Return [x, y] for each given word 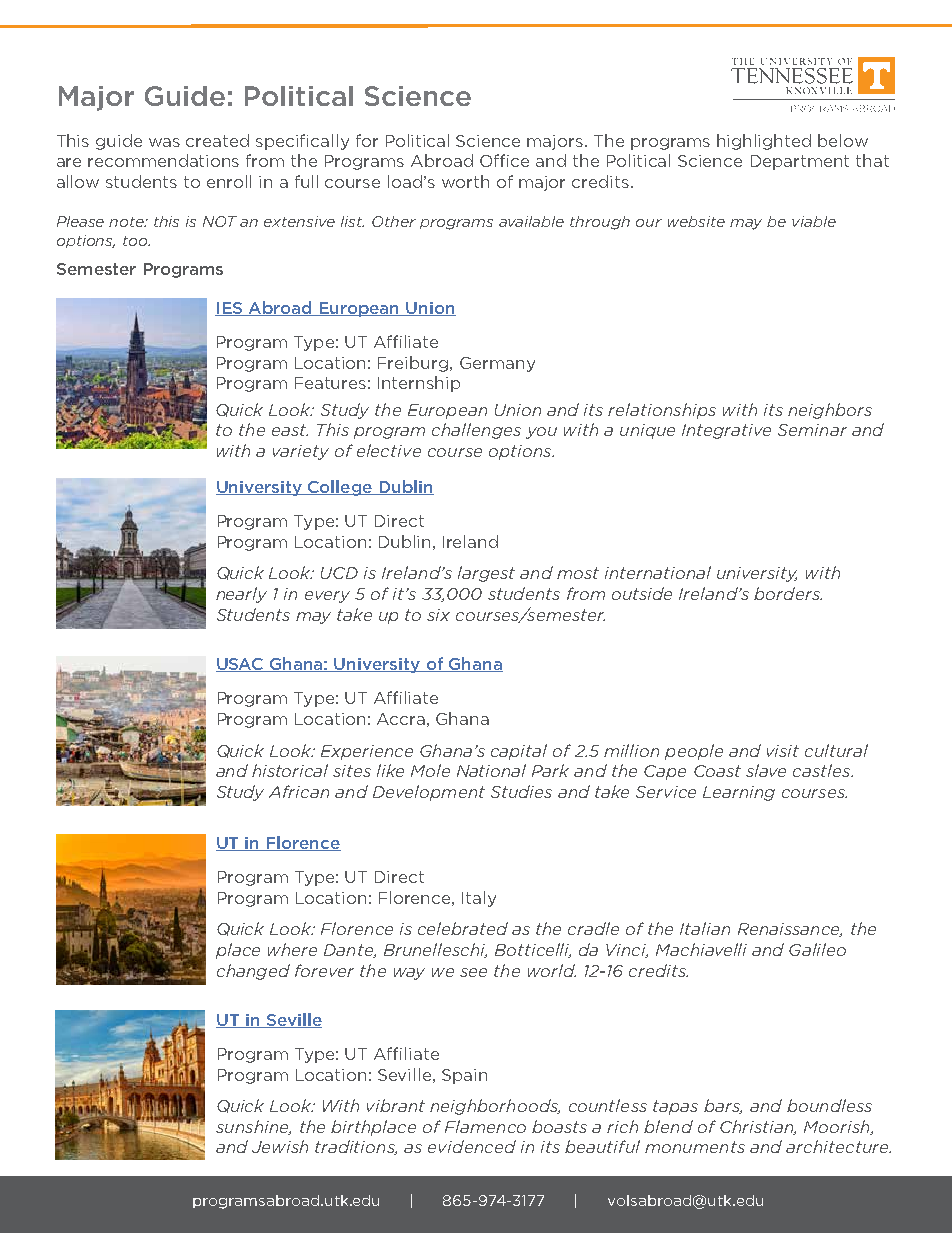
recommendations [163, 160]
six [438, 615]
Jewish [280, 1146]
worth [465, 181]
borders [788, 593]
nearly [241, 595]
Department [800, 162]
